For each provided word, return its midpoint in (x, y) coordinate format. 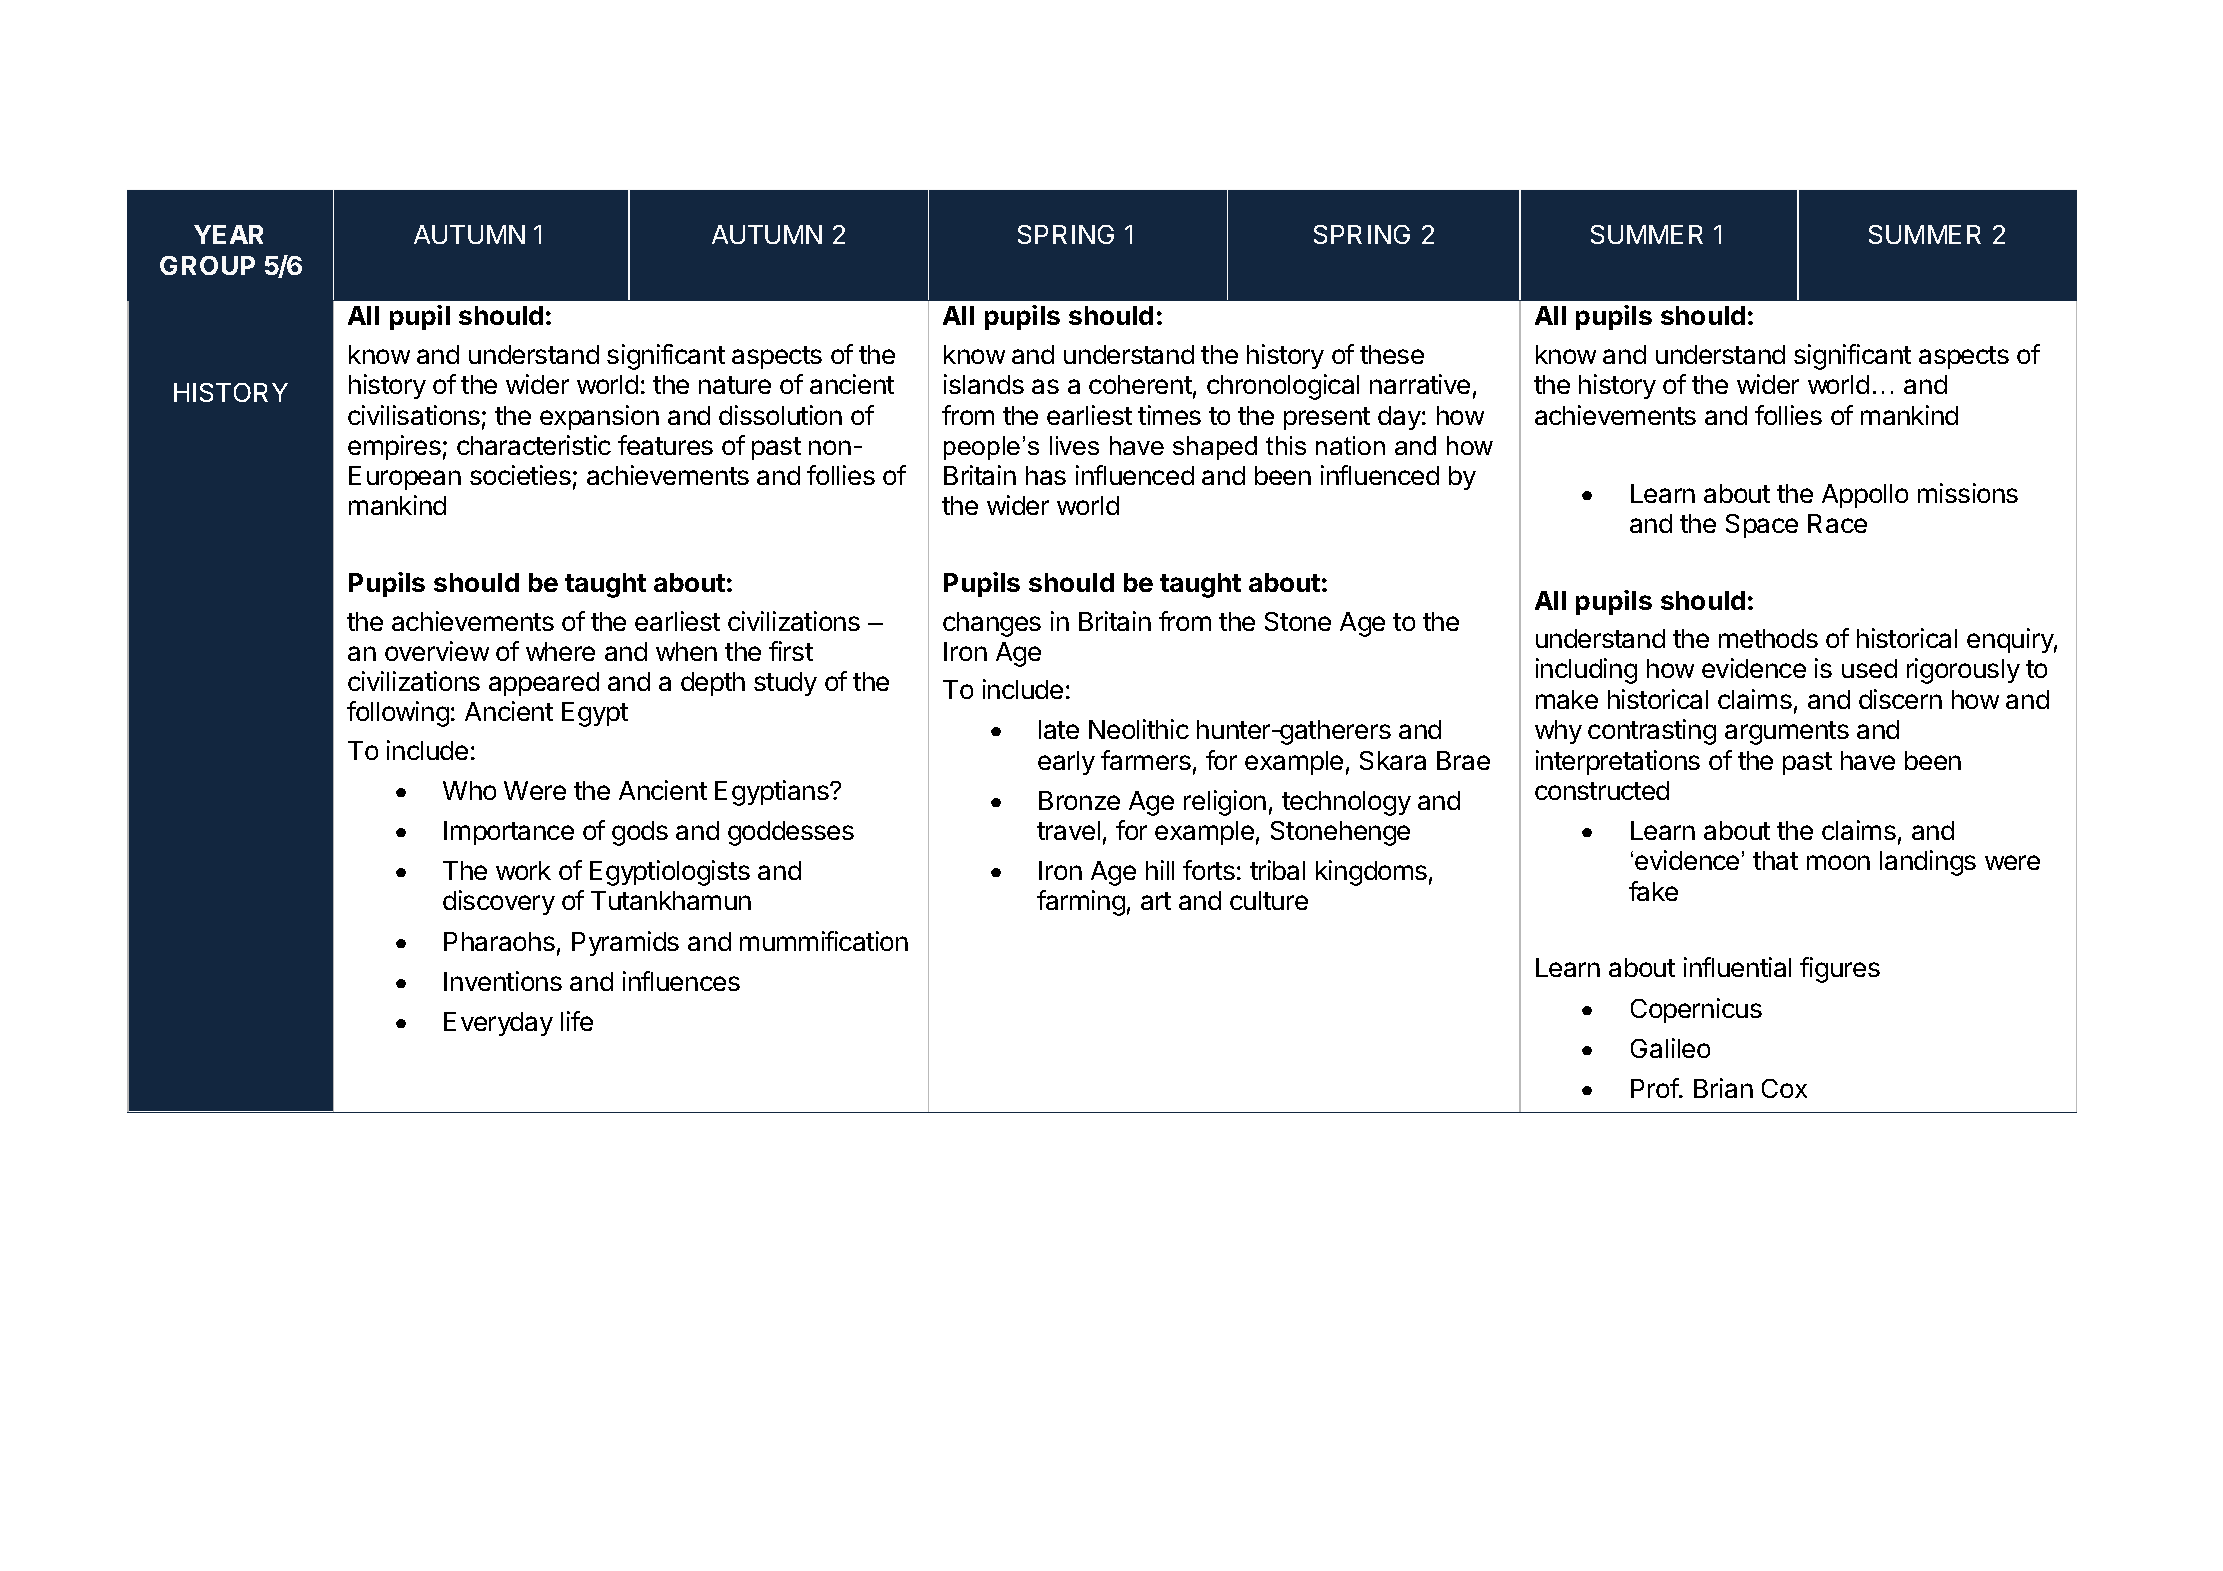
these (1392, 354)
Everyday (498, 1024)
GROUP (207, 265)
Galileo (1670, 1048)
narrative (1420, 384)
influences (681, 981)
